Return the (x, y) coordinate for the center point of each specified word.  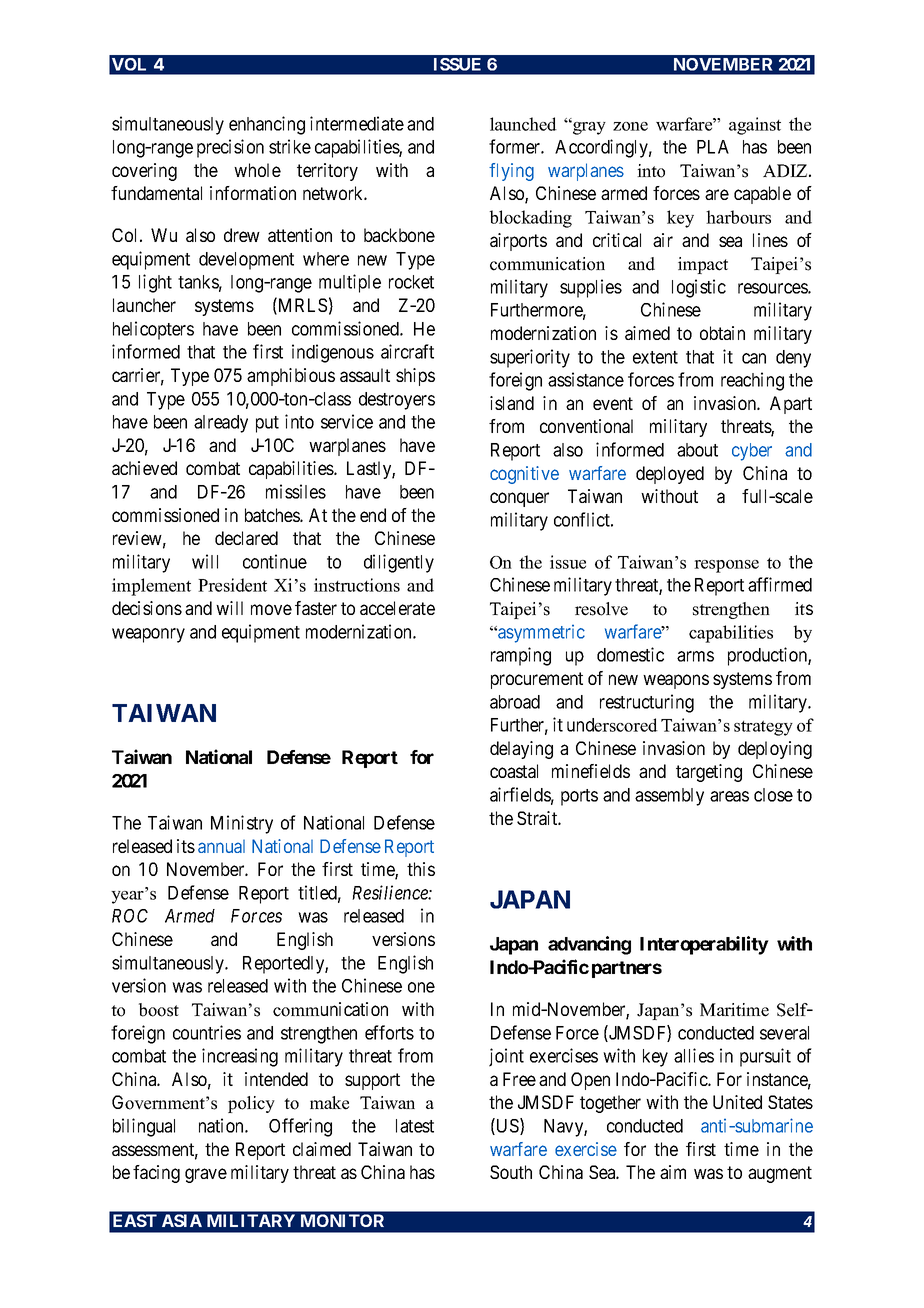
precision (230, 148)
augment (780, 1174)
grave (206, 1175)
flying (511, 172)
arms (695, 656)
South (511, 1172)
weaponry (148, 635)
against (755, 126)
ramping (521, 656)
